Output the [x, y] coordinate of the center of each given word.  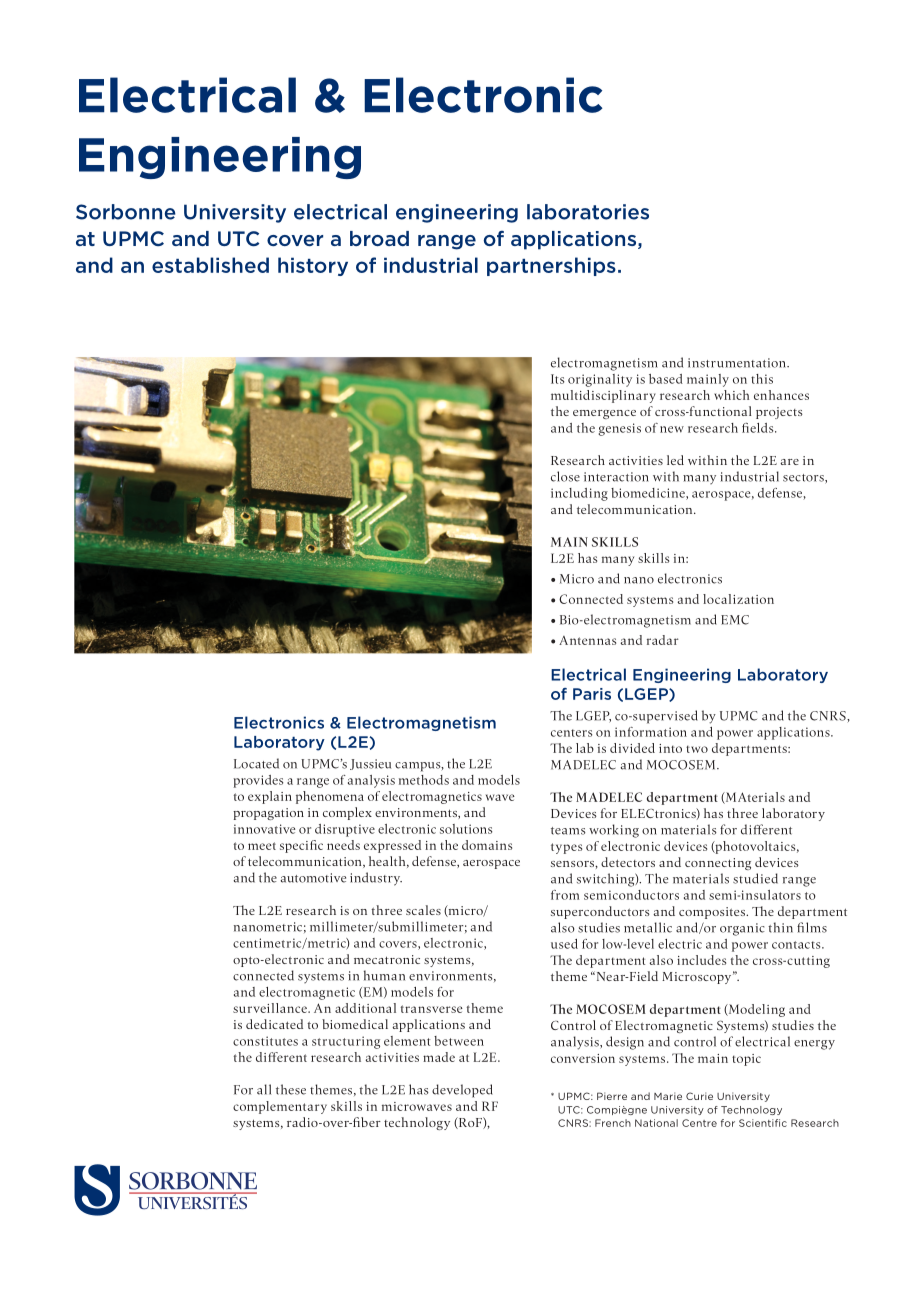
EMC [735, 620]
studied [755, 878]
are [789, 462]
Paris [592, 694]
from [565, 895]
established [210, 265]
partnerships [551, 266]
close [565, 476]
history [313, 266]
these [291, 1089]
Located [256, 763]
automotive [313, 878]
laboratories [588, 212]
